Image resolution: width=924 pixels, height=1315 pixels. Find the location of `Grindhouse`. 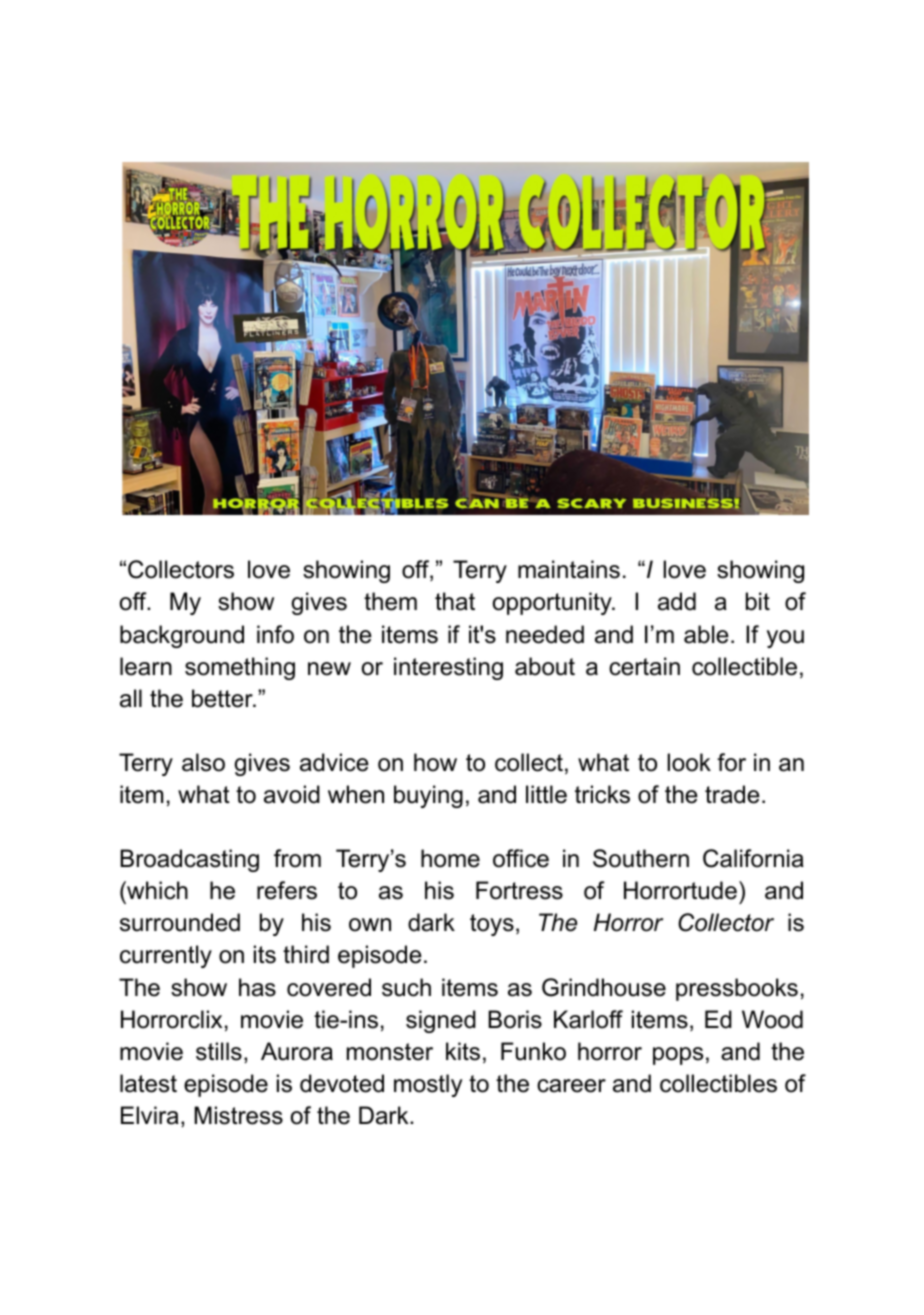

Grindhouse is located at coordinates (604, 987).
